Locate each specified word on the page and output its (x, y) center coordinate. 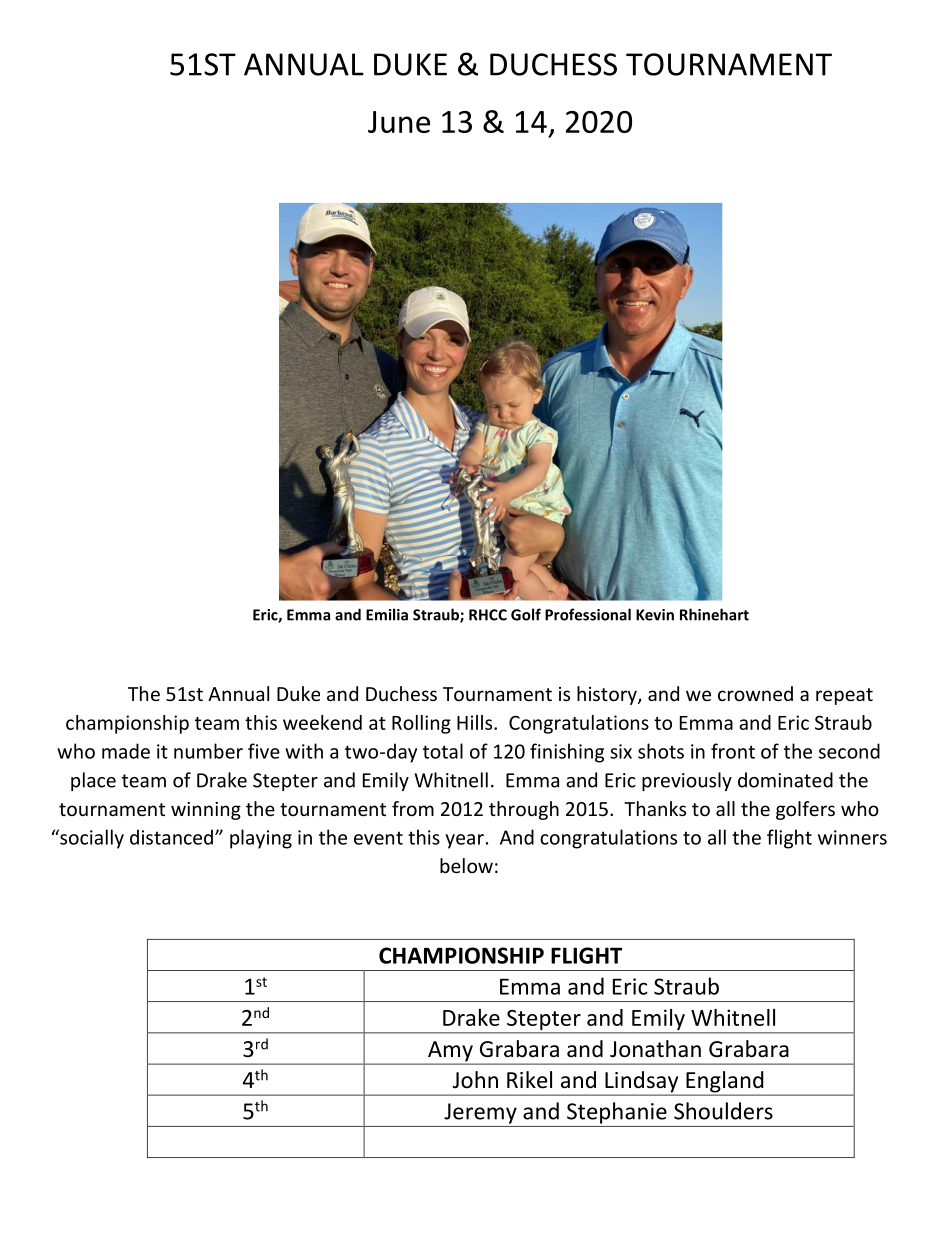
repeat (844, 696)
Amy (450, 1052)
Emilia (387, 614)
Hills (476, 722)
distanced (171, 837)
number (208, 751)
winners (852, 837)
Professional (588, 614)
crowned (755, 693)
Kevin (655, 615)
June (399, 122)
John (475, 1080)
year (464, 841)
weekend (322, 722)
